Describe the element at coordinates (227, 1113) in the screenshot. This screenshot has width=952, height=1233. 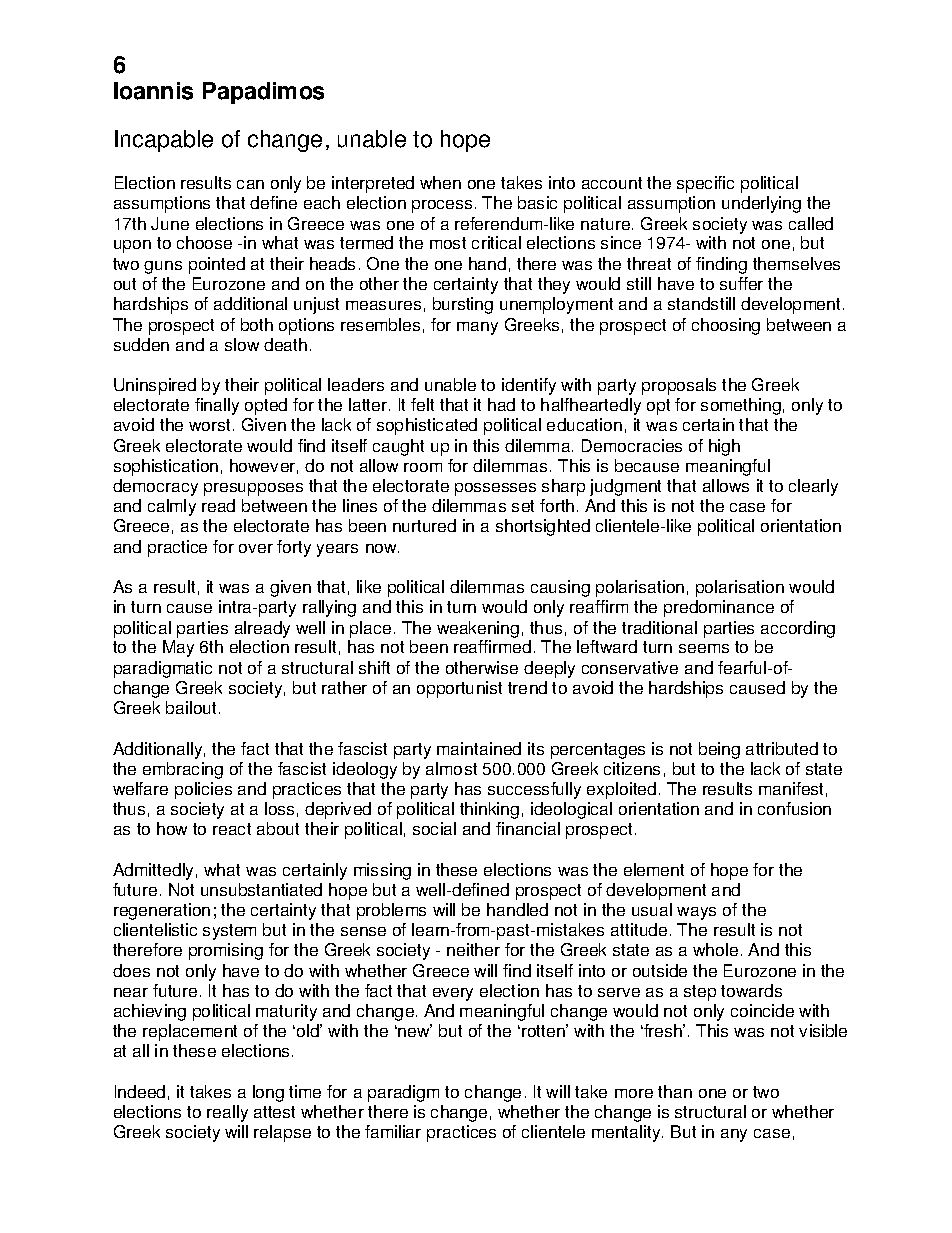
I see `really` at that location.
